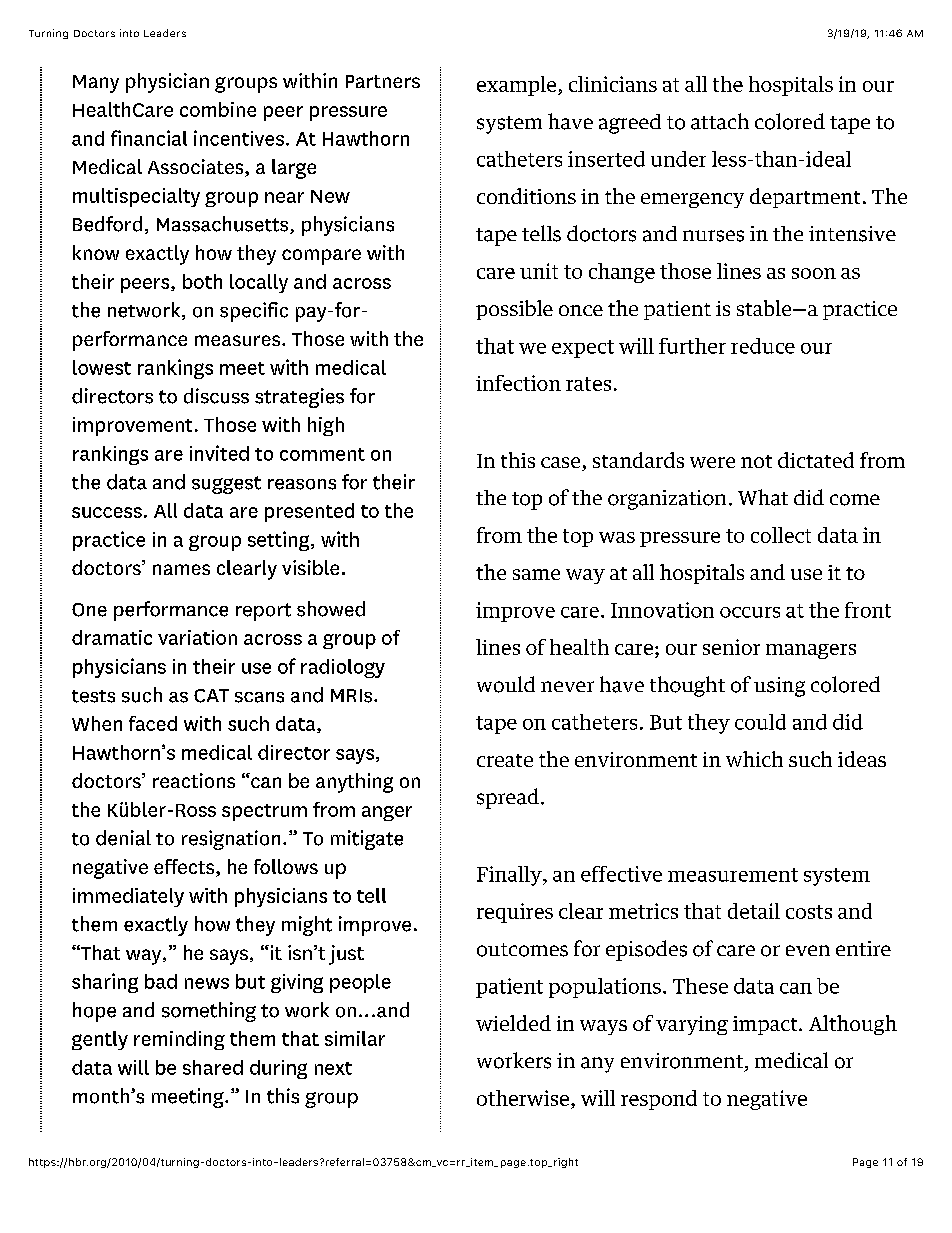  Describe the element at coordinates (524, 1098) in the image. I see `otherwise` at that location.
